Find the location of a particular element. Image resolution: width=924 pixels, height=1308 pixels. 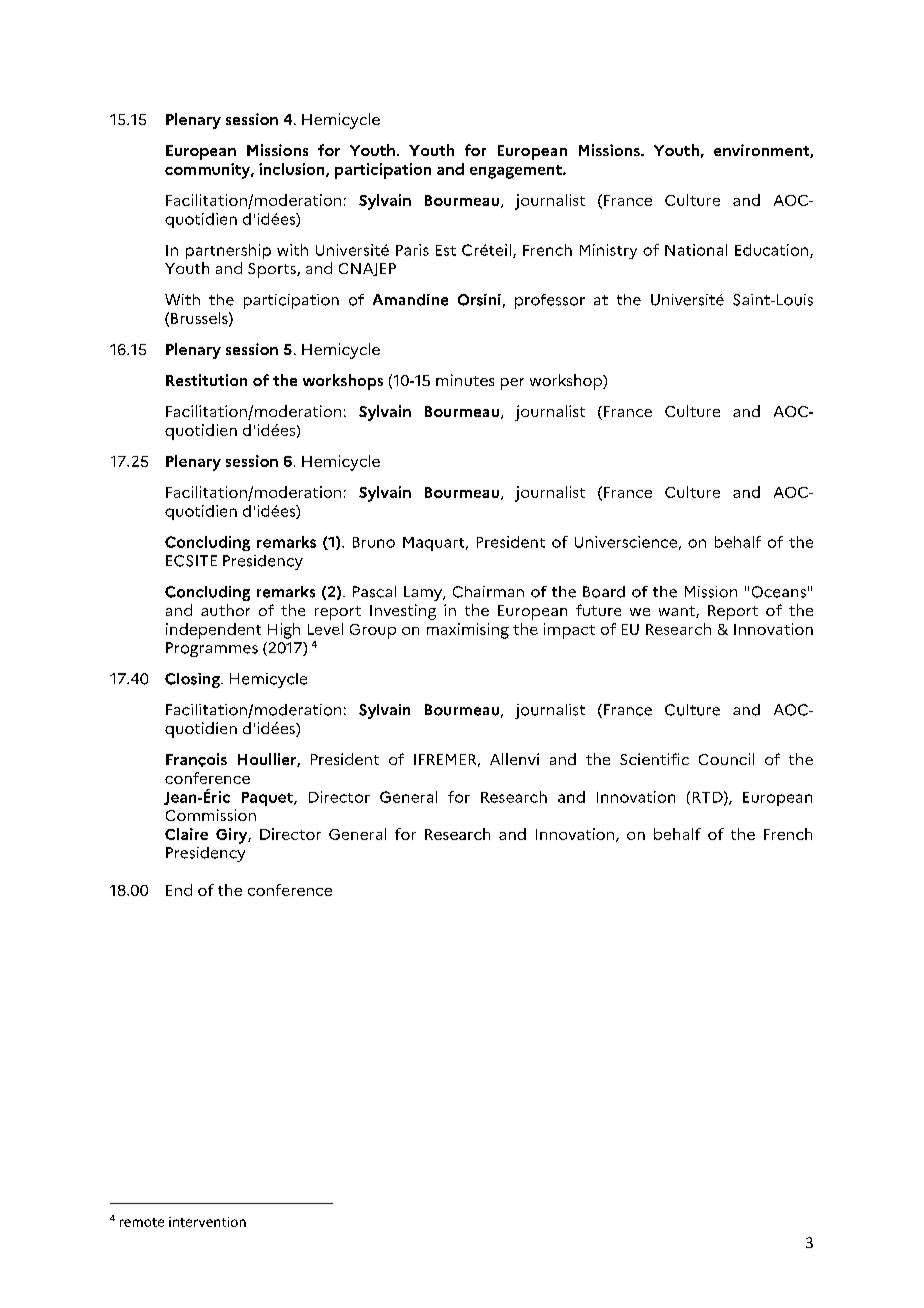

environment is located at coordinates (762, 151).
